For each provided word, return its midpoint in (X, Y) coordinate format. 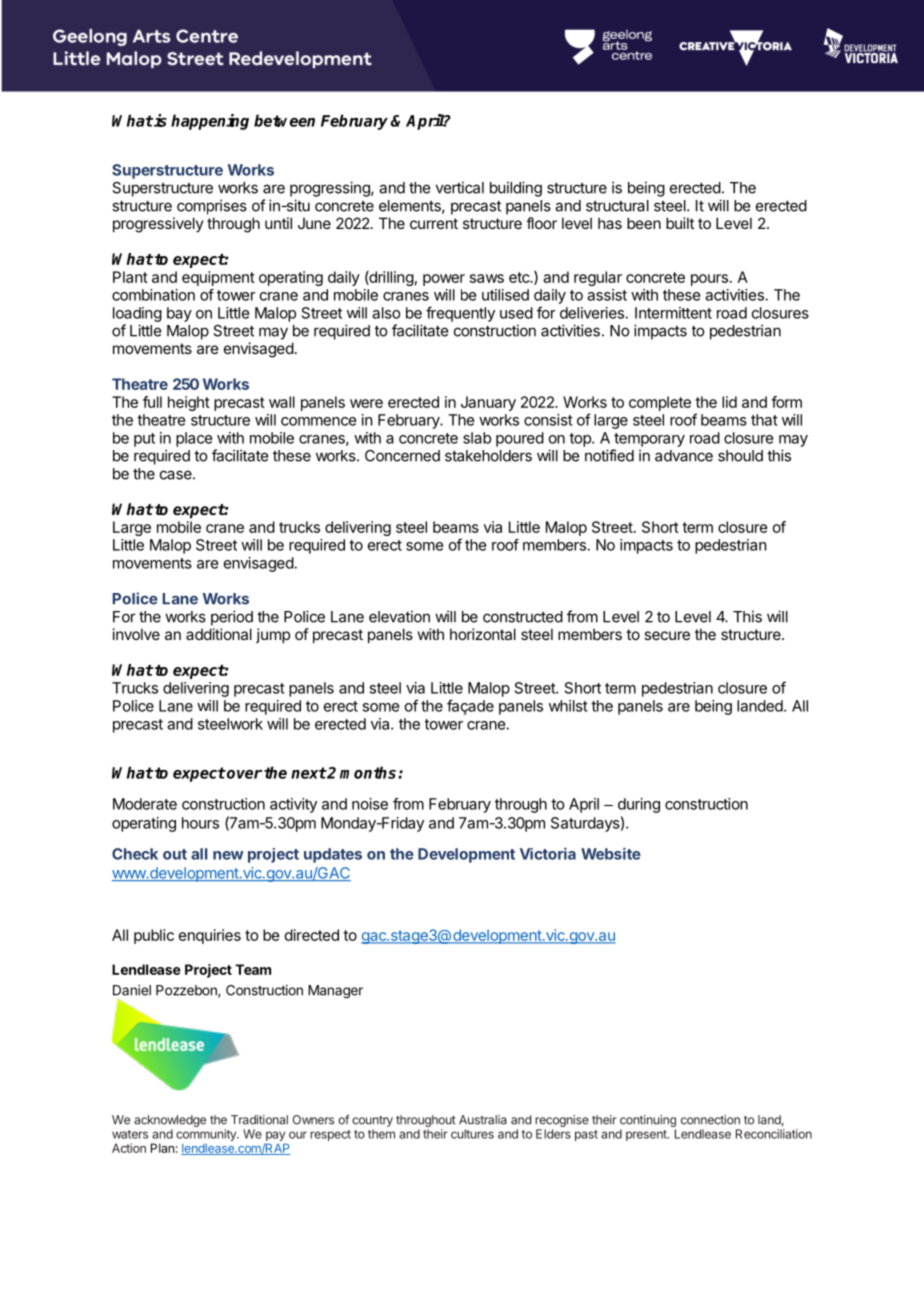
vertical (460, 187)
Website (611, 853)
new (228, 855)
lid (729, 402)
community (207, 1135)
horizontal (483, 634)
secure (667, 635)
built (680, 223)
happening (210, 122)
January (488, 403)
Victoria (548, 853)
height (189, 403)
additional (219, 634)
